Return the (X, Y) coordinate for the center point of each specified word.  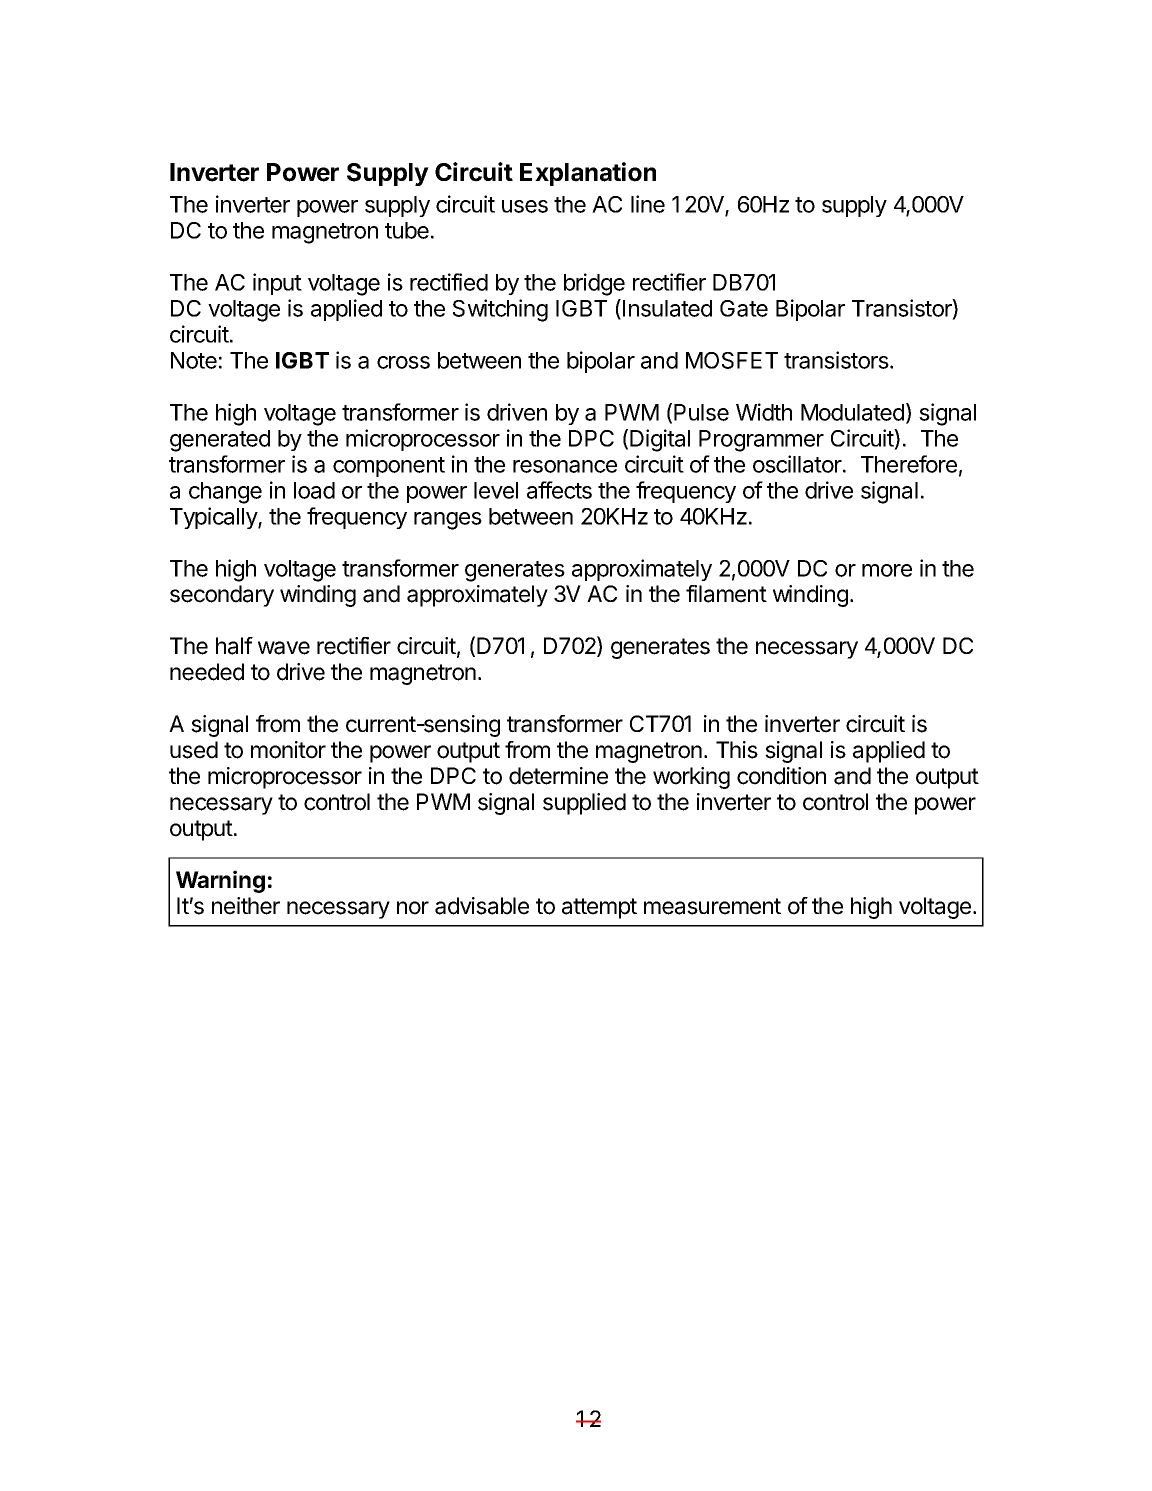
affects (559, 490)
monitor (288, 750)
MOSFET (732, 360)
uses (525, 206)
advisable (482, 906)
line (648, 204)
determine (558, 776)
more (887, 570)
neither (246, 906)
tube (407, 230)
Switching (500, 310)
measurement (712, 906)
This (737, 750)
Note (194, 360)
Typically (214, 518)
